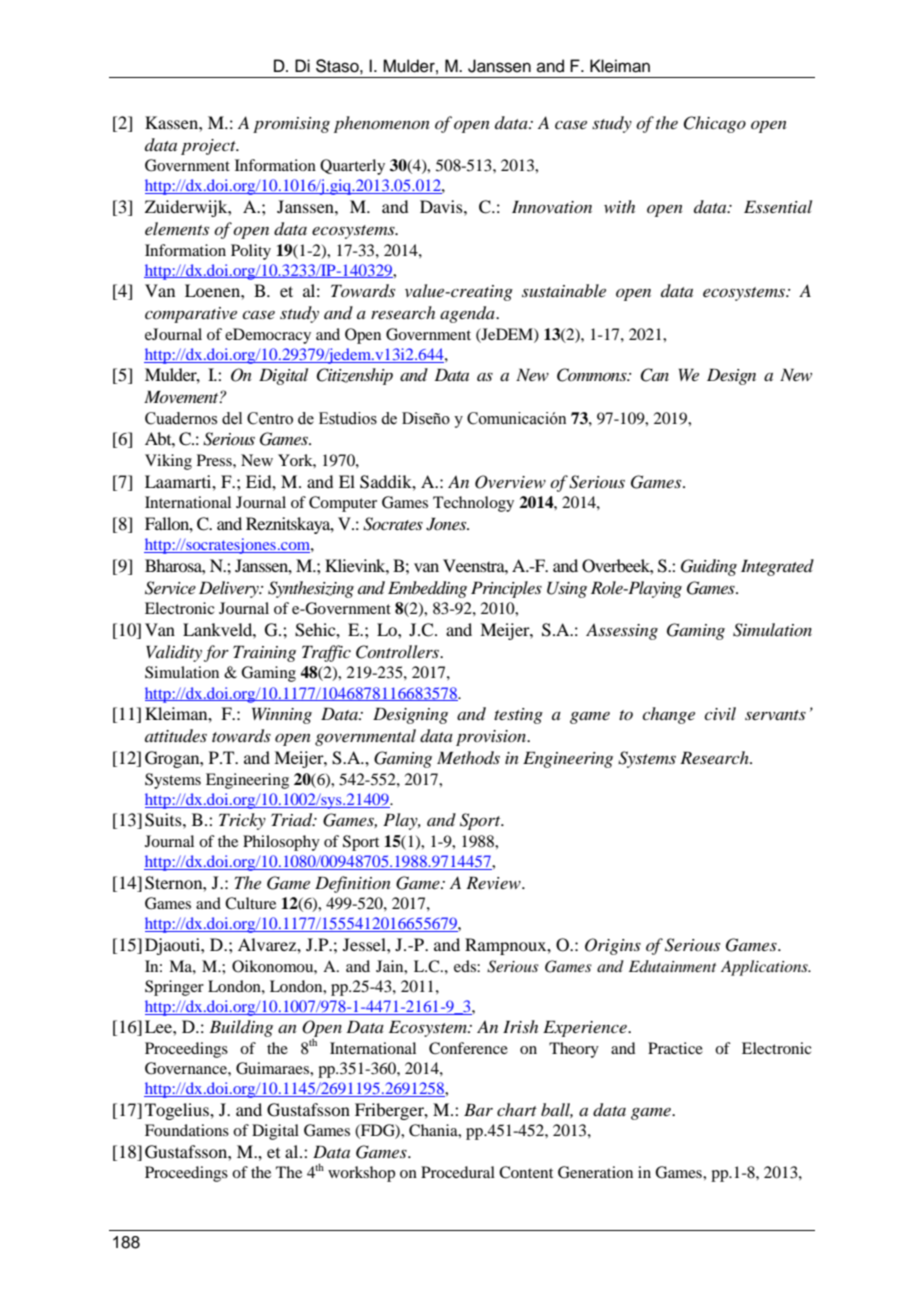 This image has height=1308, width=924. What do you see at coordinates (458, 1172) in the image?
I see `Procedural` at bounding box center [458, 1172].
